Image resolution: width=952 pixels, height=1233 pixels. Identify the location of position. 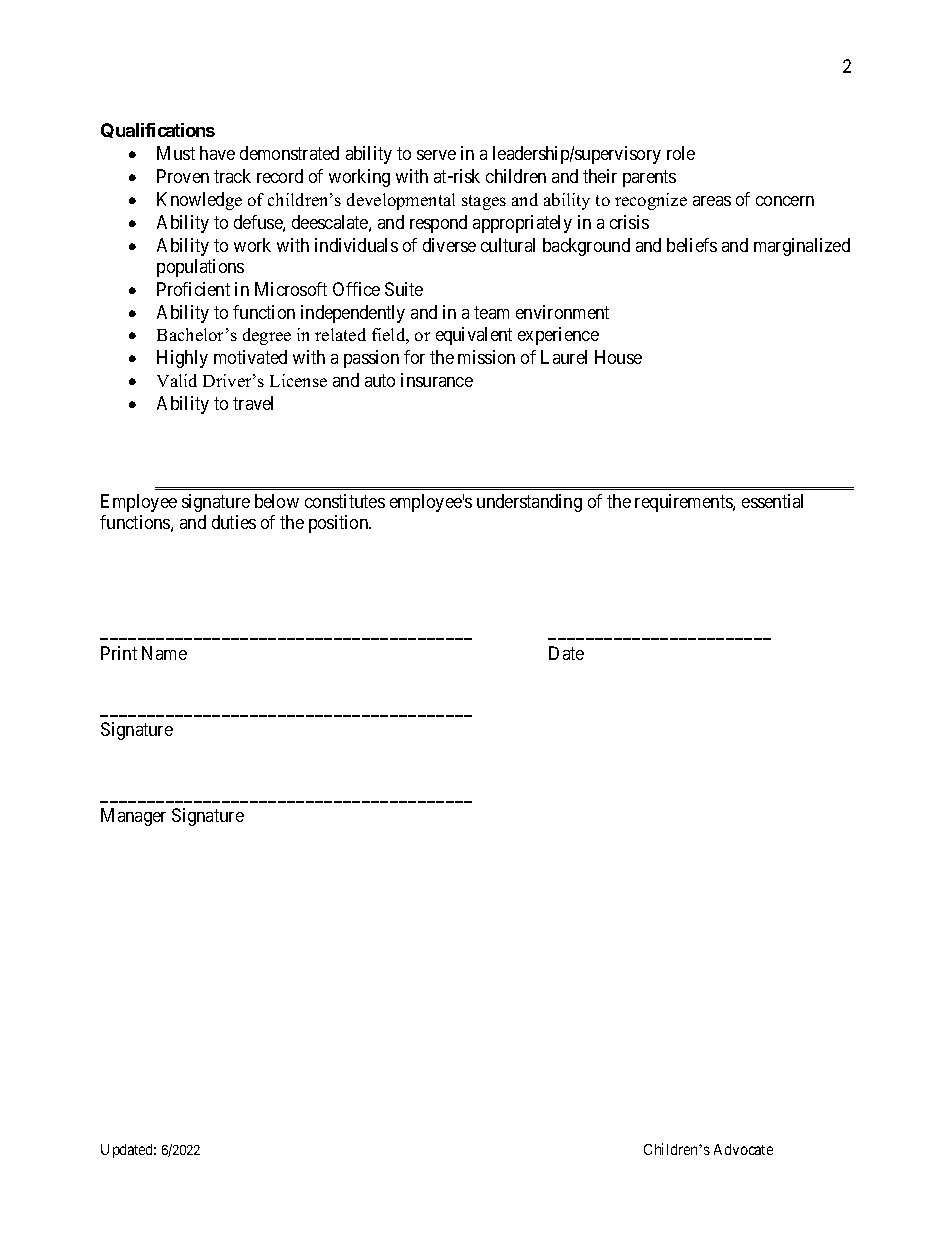
(340, 524).
